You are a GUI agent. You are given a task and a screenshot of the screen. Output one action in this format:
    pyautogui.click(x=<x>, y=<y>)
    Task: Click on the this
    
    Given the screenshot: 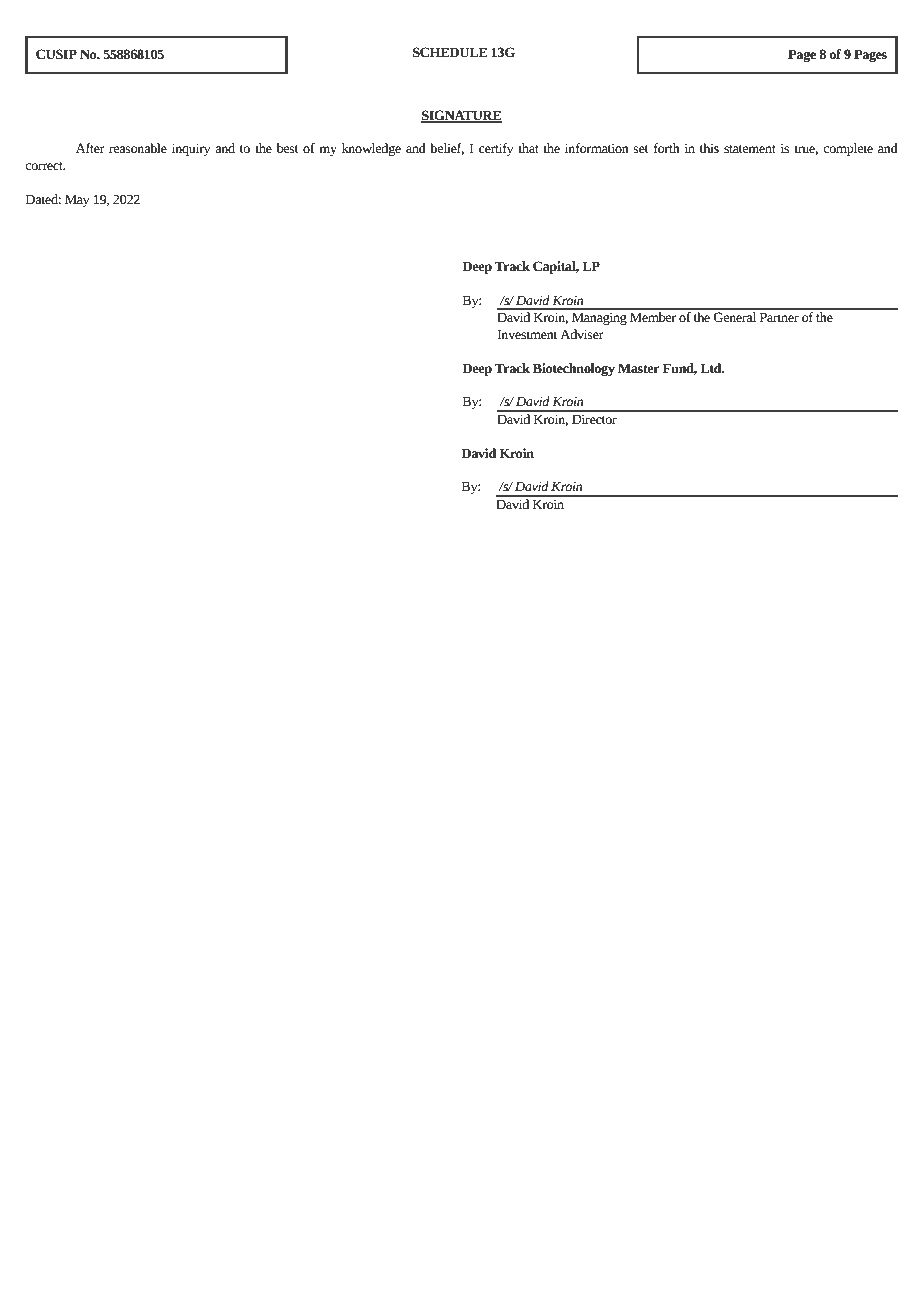 What is the action you would take?
    pyautogui.click(x=709, y=148)
